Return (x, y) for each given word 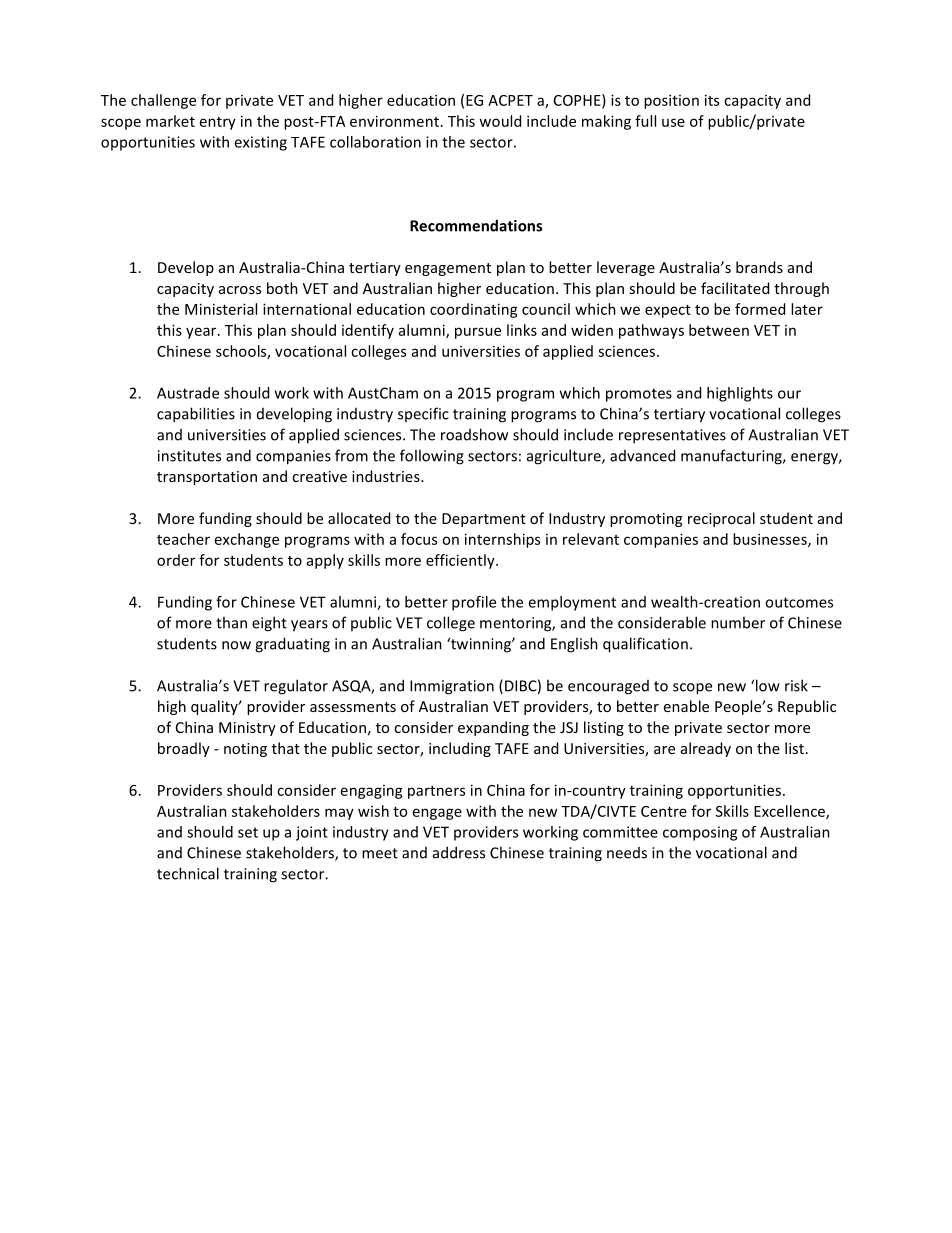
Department (484, 520)
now (236, 645)
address (459, 852)
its (712, 100)
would (500, 121)
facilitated (735, 288)
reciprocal (721, 519)
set (248, 832)
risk (796, 685)
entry (218, 123)
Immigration (452, 687)
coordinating (474, 310)
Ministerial (221, 309)
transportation (207, 478)
